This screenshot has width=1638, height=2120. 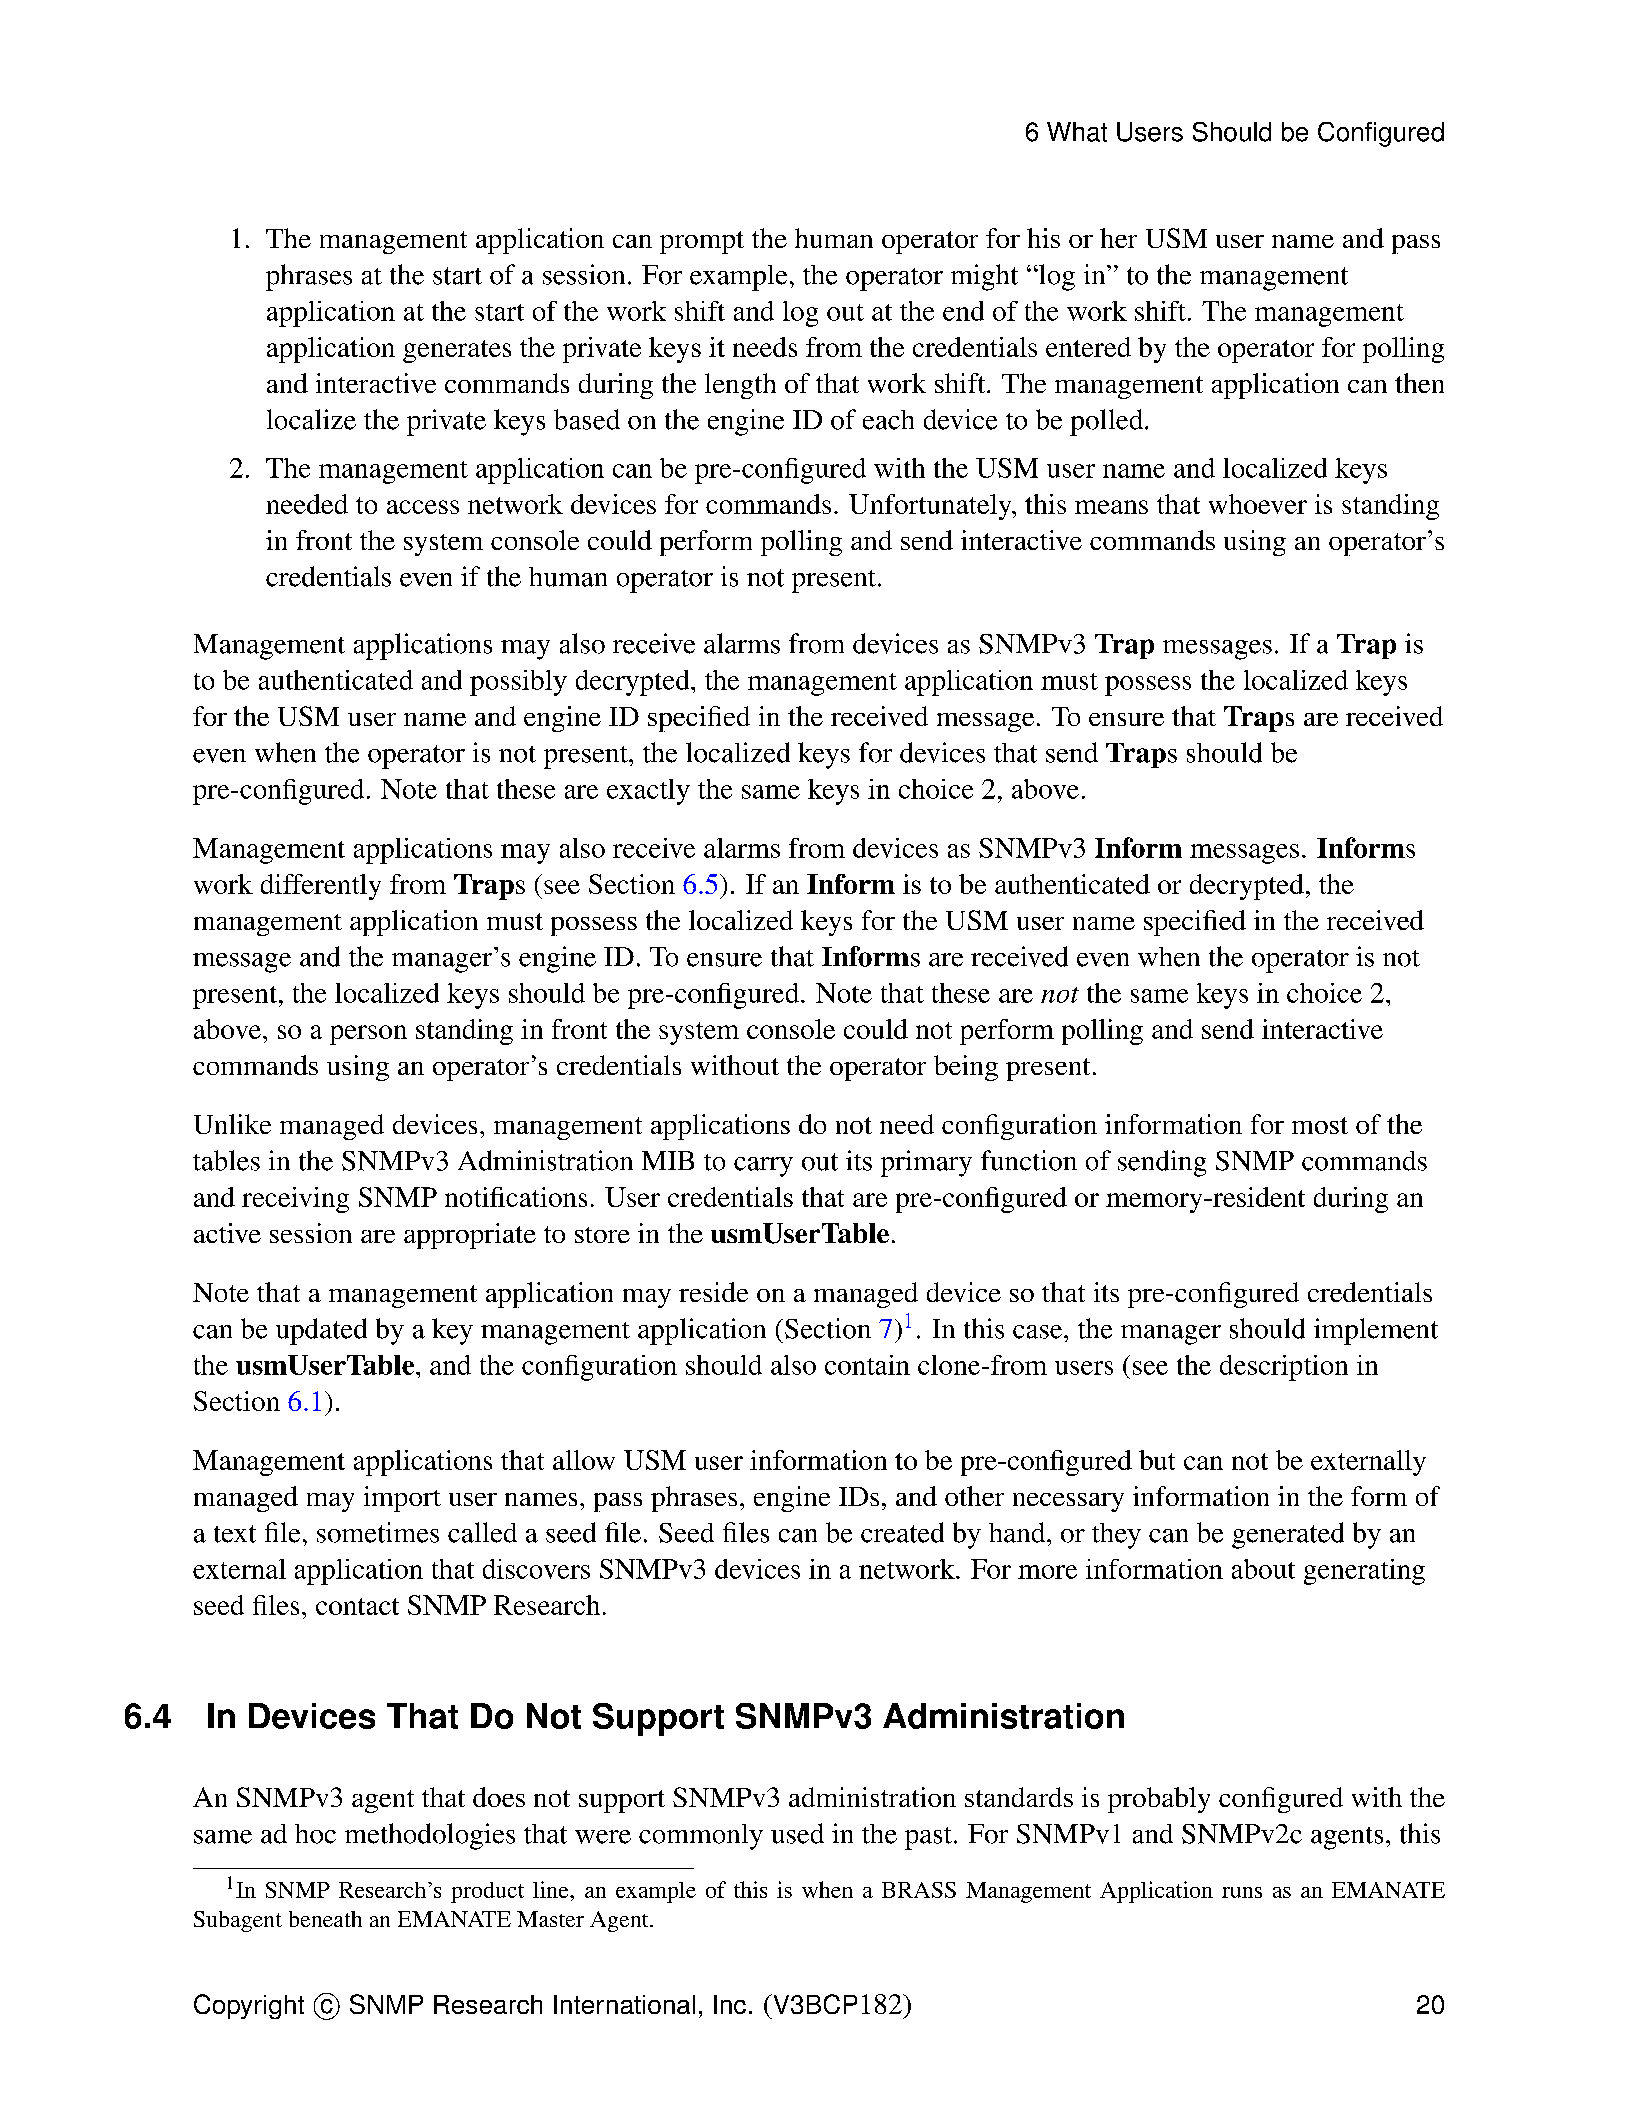 What do you see at coordinates (763, 1167) in the screenshot?
I see `carry` at bounding box center [763, 1167].
